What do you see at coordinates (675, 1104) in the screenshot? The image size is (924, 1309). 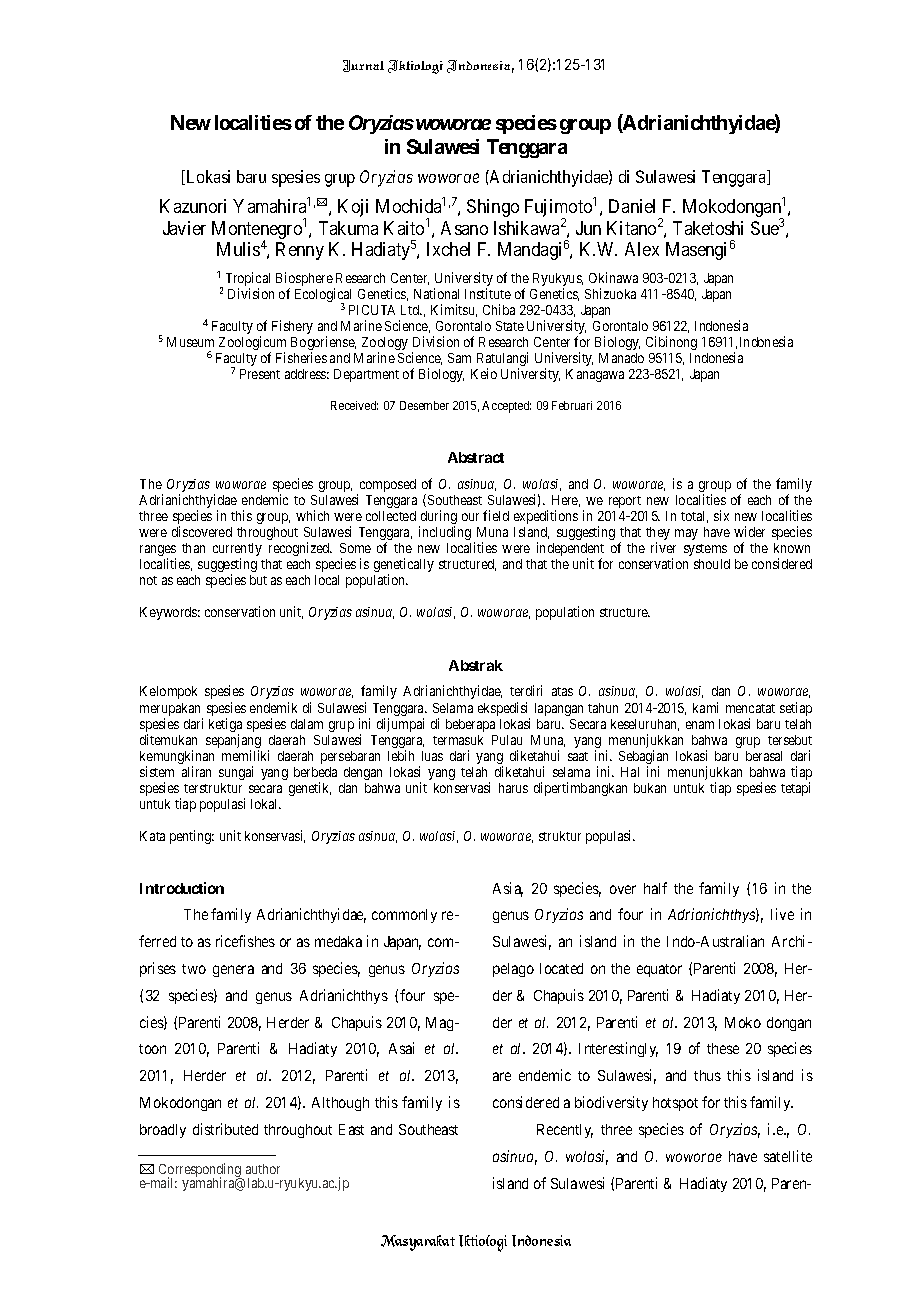 I see `hotspot` at bounding box center [675, 1104].
